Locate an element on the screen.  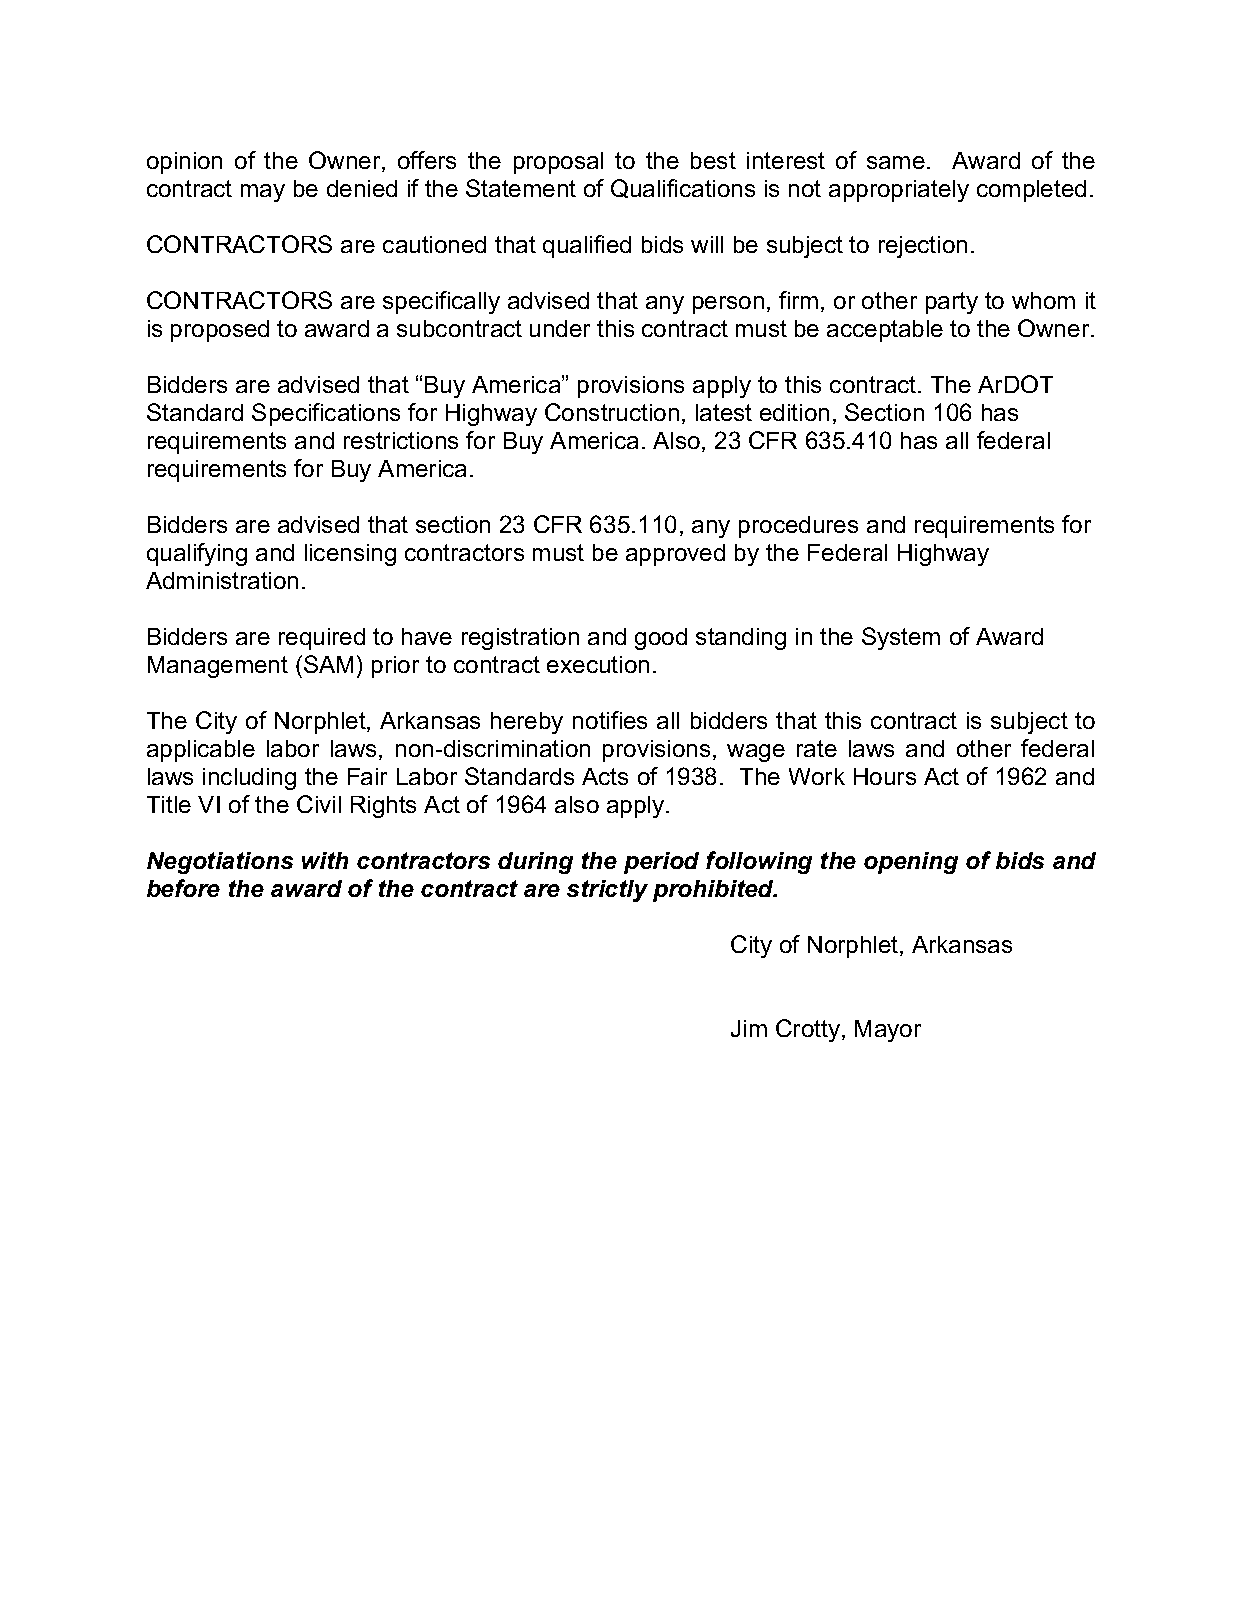
Jim is located at coordinates (749, 1028).
